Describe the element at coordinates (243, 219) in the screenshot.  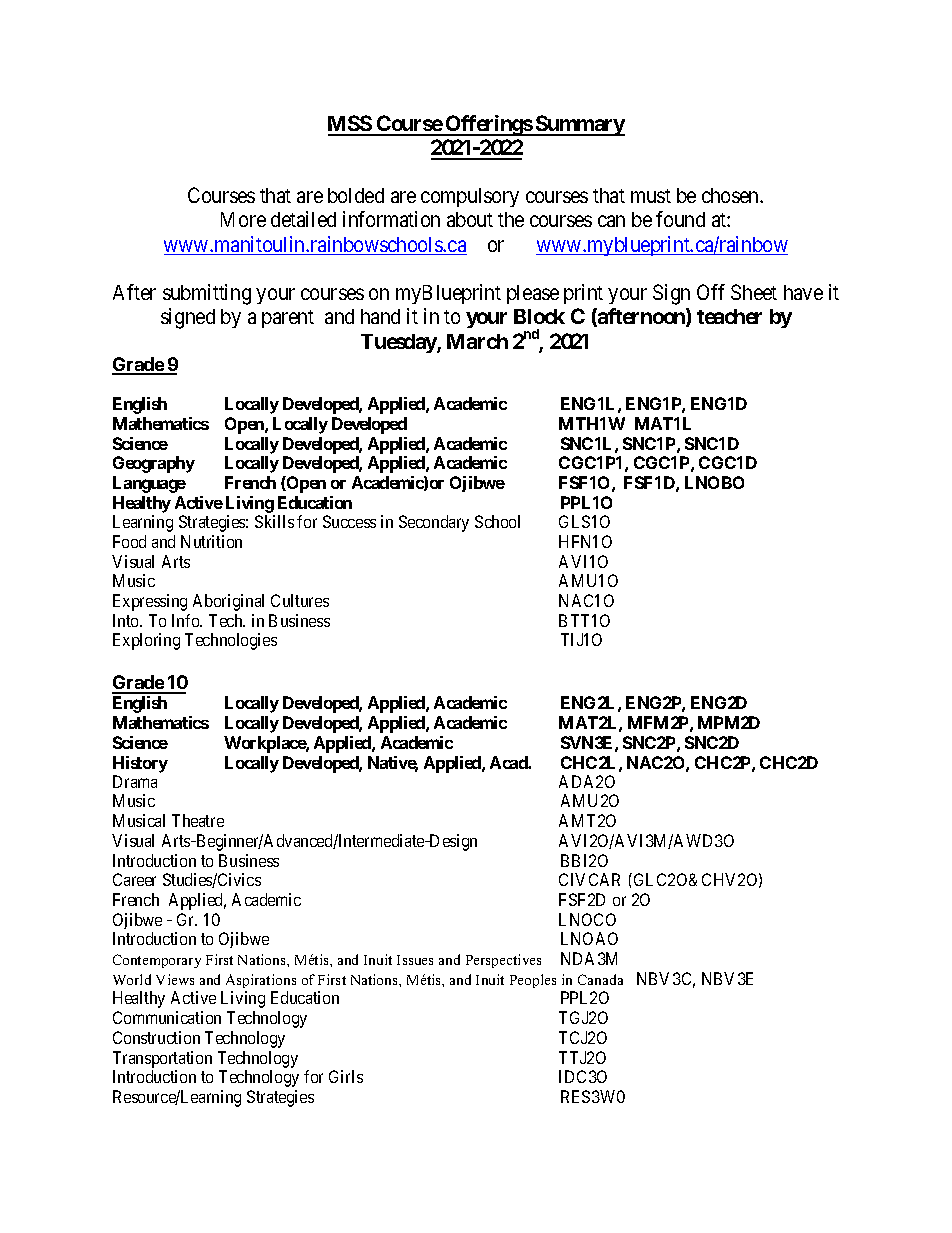
I see `More` at that location.
